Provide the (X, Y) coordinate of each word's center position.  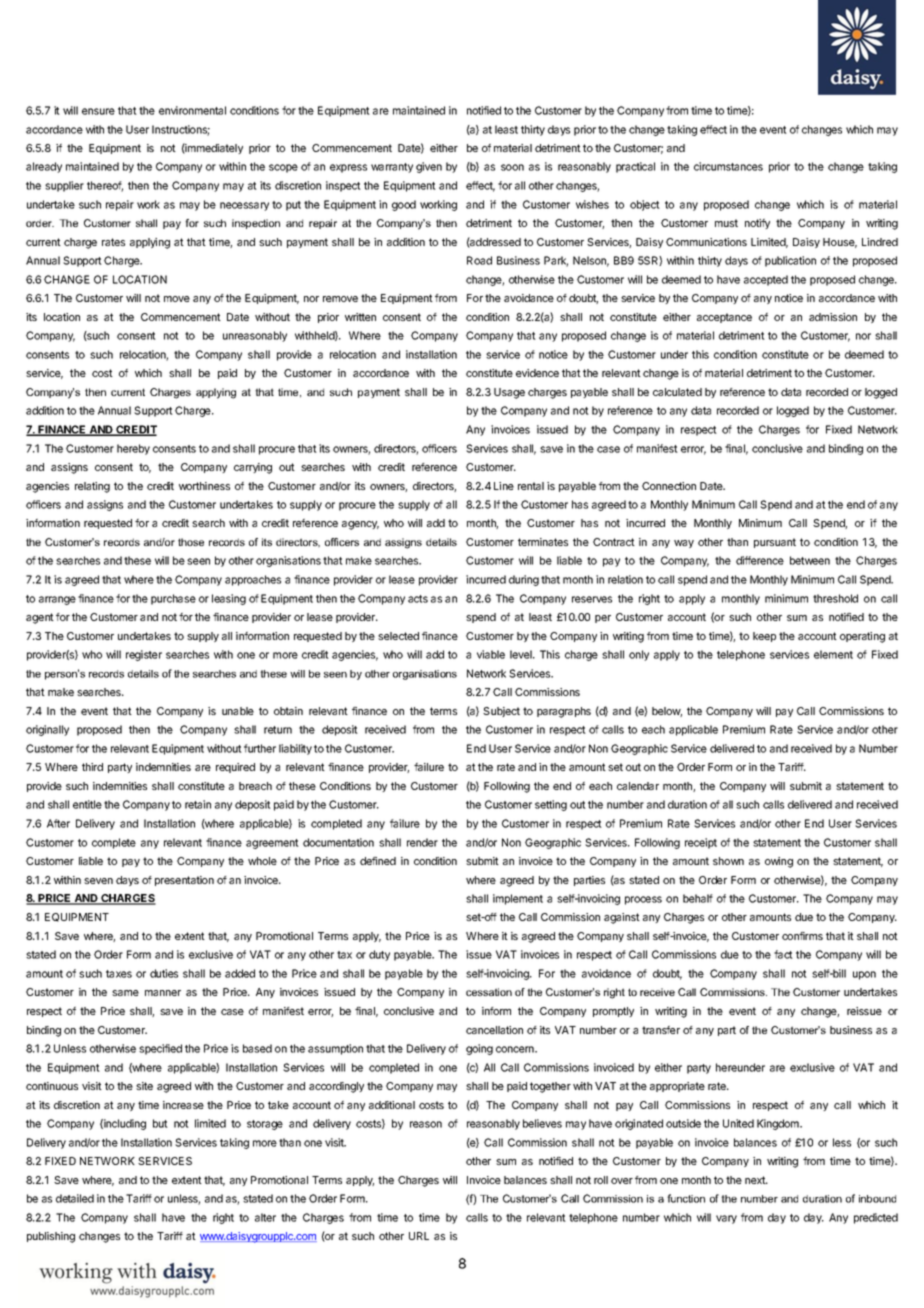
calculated (677, 392)
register (144, 655)
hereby (133, 449)
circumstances (728, 166)
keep (764, 637)
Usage (509, 393)
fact (783, 954)
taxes (119, 974)
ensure (98, 111)
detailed (75, 1198)
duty (379, 955)
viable (491, 654)
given (429, 167)
